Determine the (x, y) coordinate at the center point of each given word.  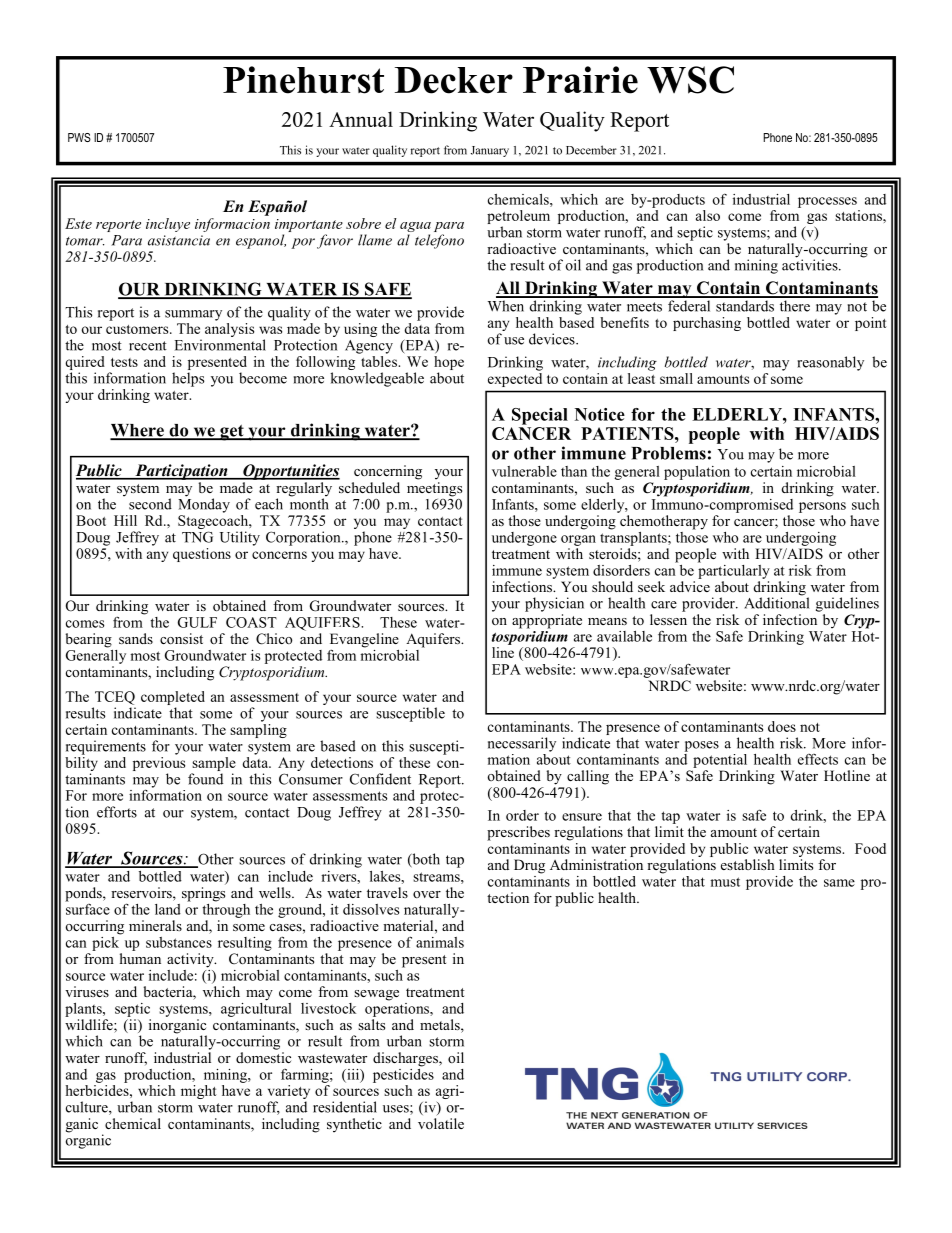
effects (818, 759)
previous (159, 764)
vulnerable (524, 471)
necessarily (522, 744)
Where (138, 431)
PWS (79, 137)
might (199, 1092)
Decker (454, 80)
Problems (668, 453)
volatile (441, 1123)
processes (827, 202)
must (725, 882)
